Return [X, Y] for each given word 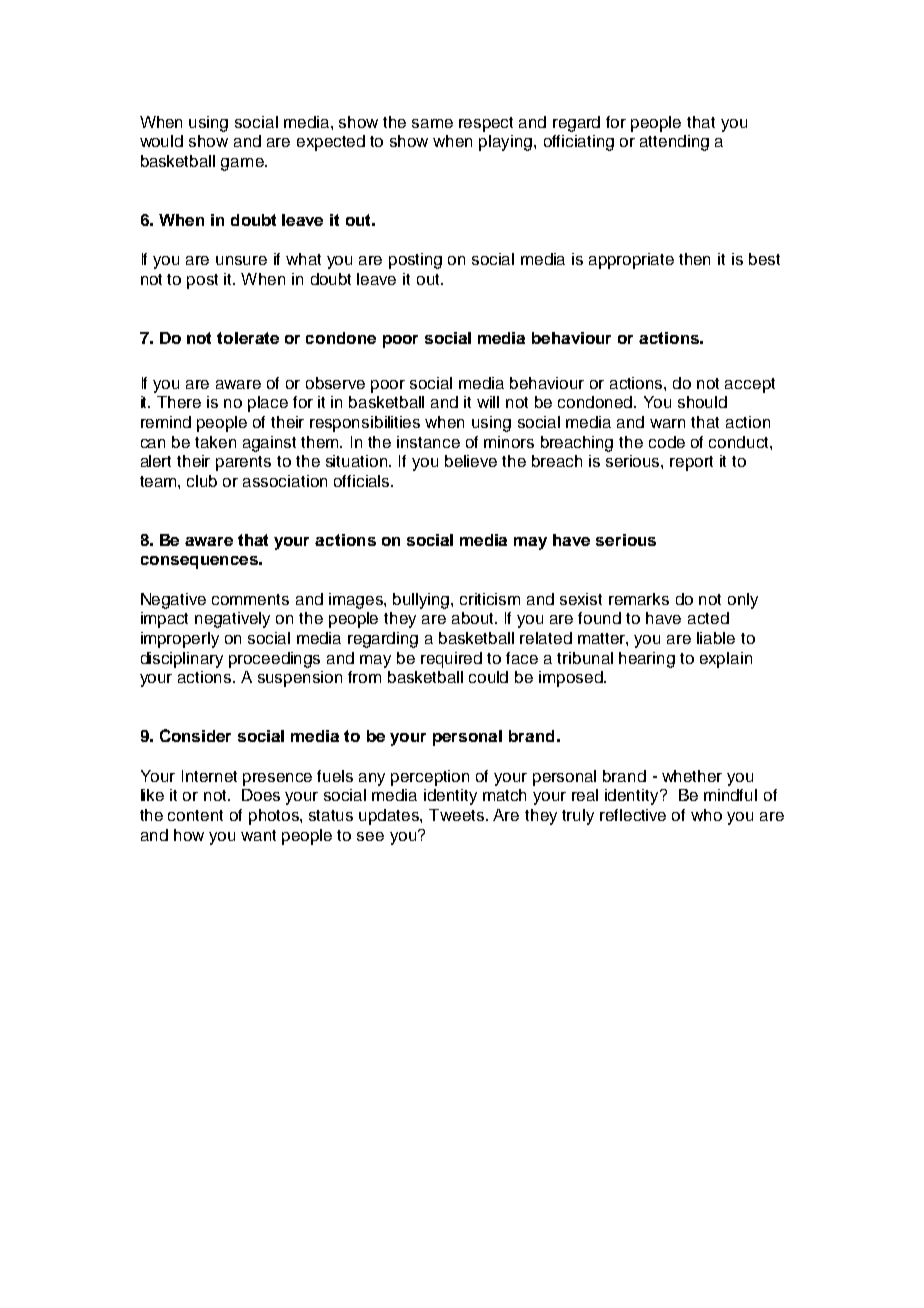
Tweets [456, 815]
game [243, 164]
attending [674, 143]
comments [250, 599]
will [488, 402]
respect [486, 124]
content [195, 815]
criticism [490, 599]
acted [708, 618]
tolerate [248, 338]
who [706, 815]
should [702, 402]
